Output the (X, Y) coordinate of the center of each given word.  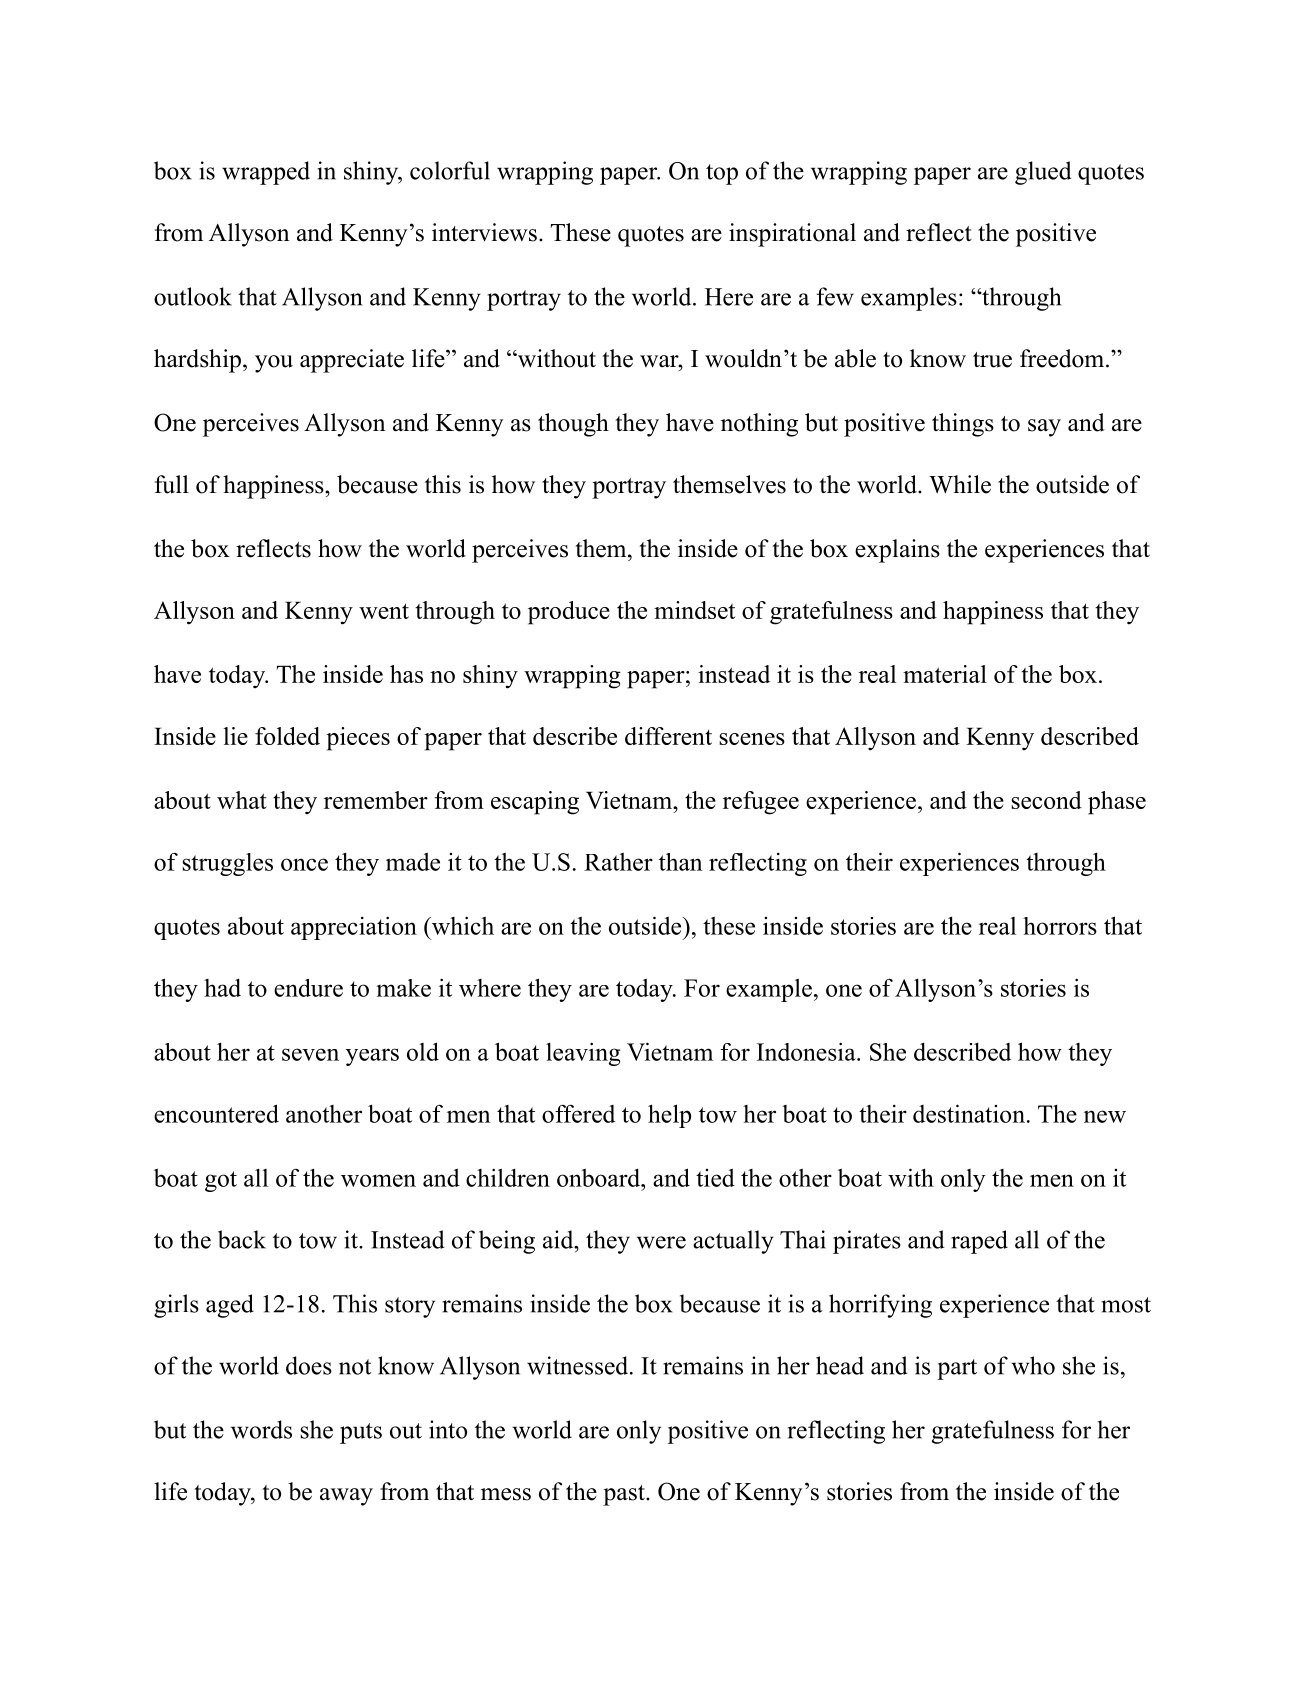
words (261, 1429)
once (304, 864)
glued (1043, 173)
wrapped (266, 173)
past (625, 1495)
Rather (618, 862)
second (1046, 800)
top (722, 174)
